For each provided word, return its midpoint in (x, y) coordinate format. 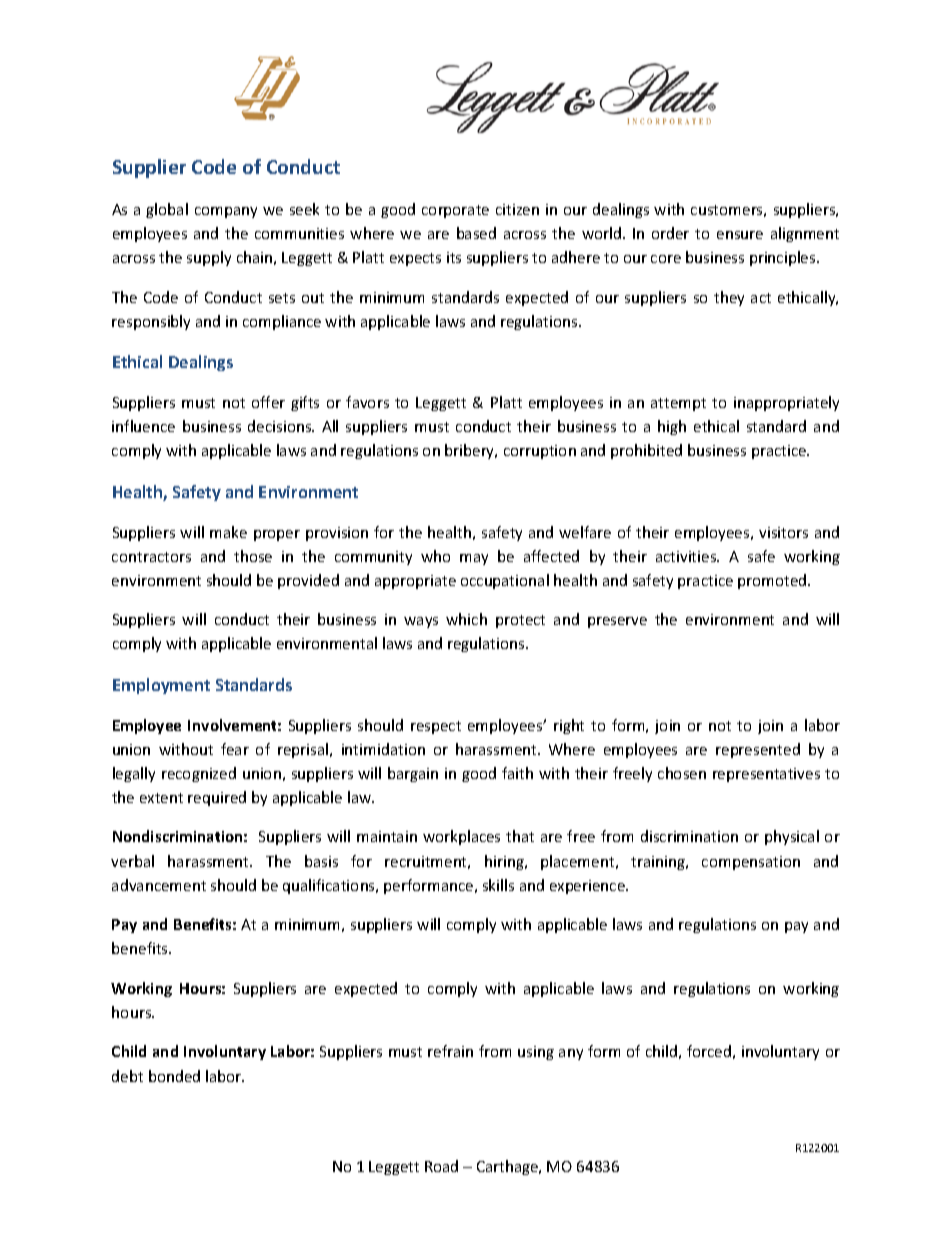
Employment (161, 686)
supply (209, 258)
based (476, 233)
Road (441, 1166)
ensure (740, 235)
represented (758, 750)
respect (436, 727)
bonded (174, 1076)
